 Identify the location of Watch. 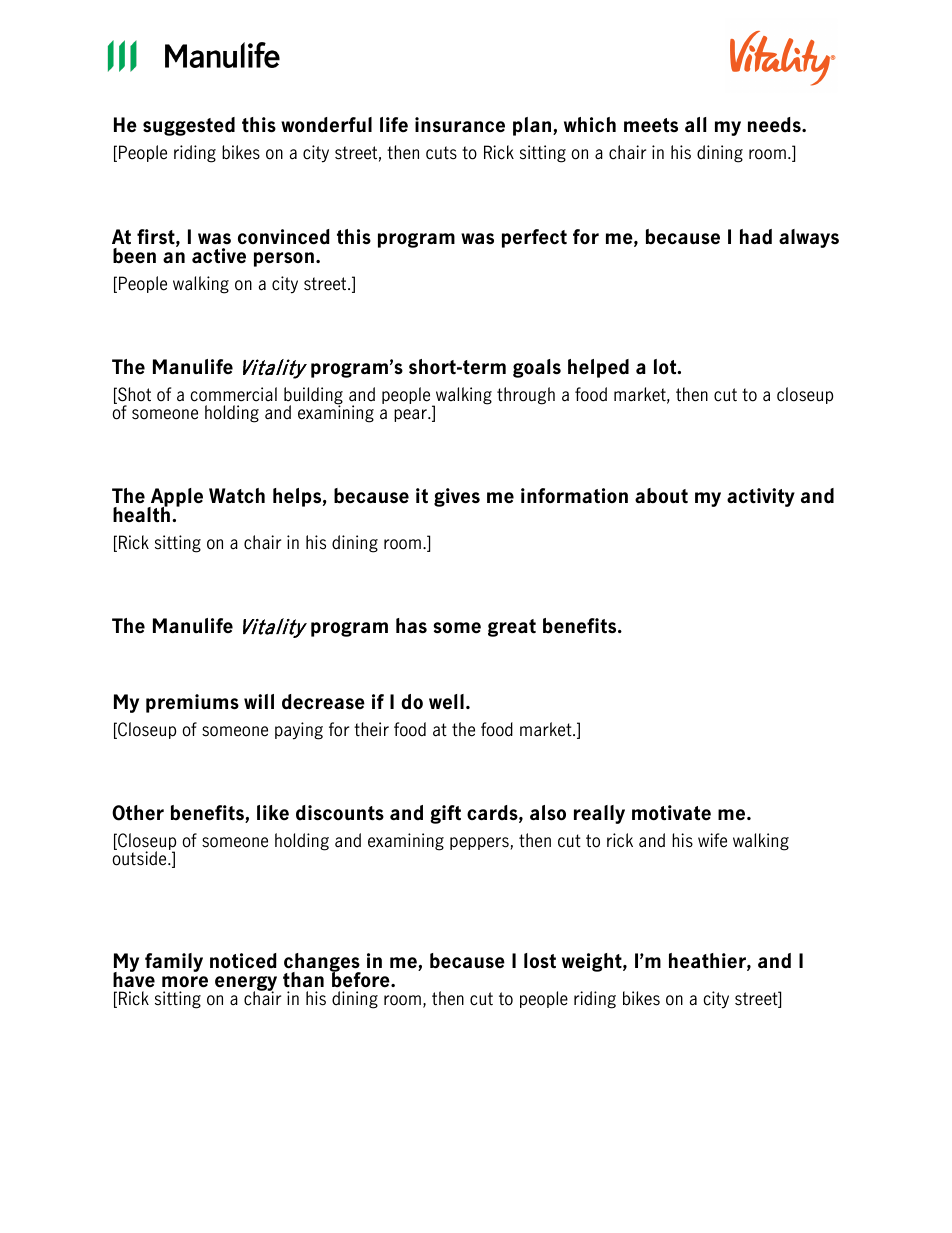
(237, 496).
